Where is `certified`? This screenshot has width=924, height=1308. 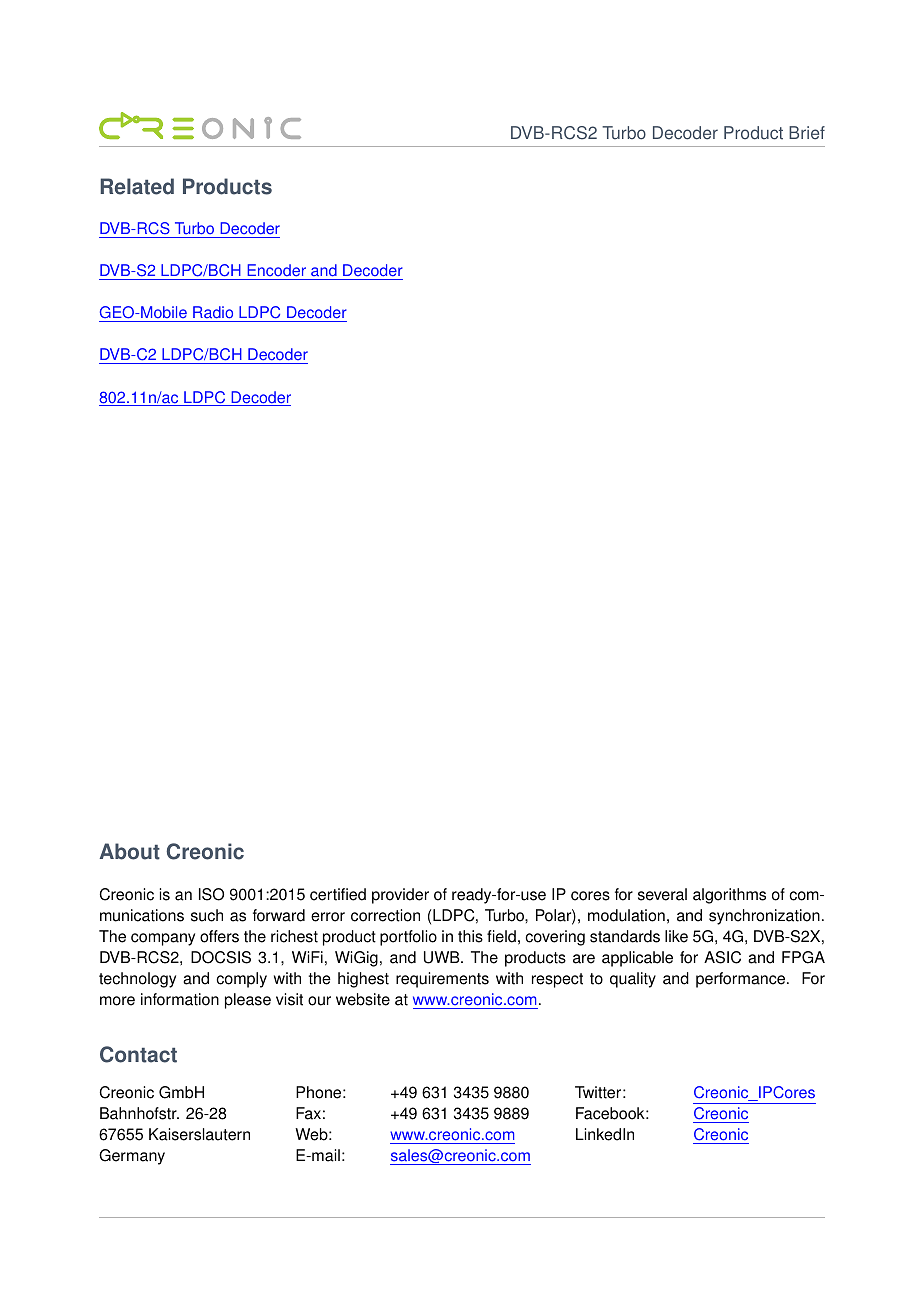
certified is located at coordinates (338, 894).
